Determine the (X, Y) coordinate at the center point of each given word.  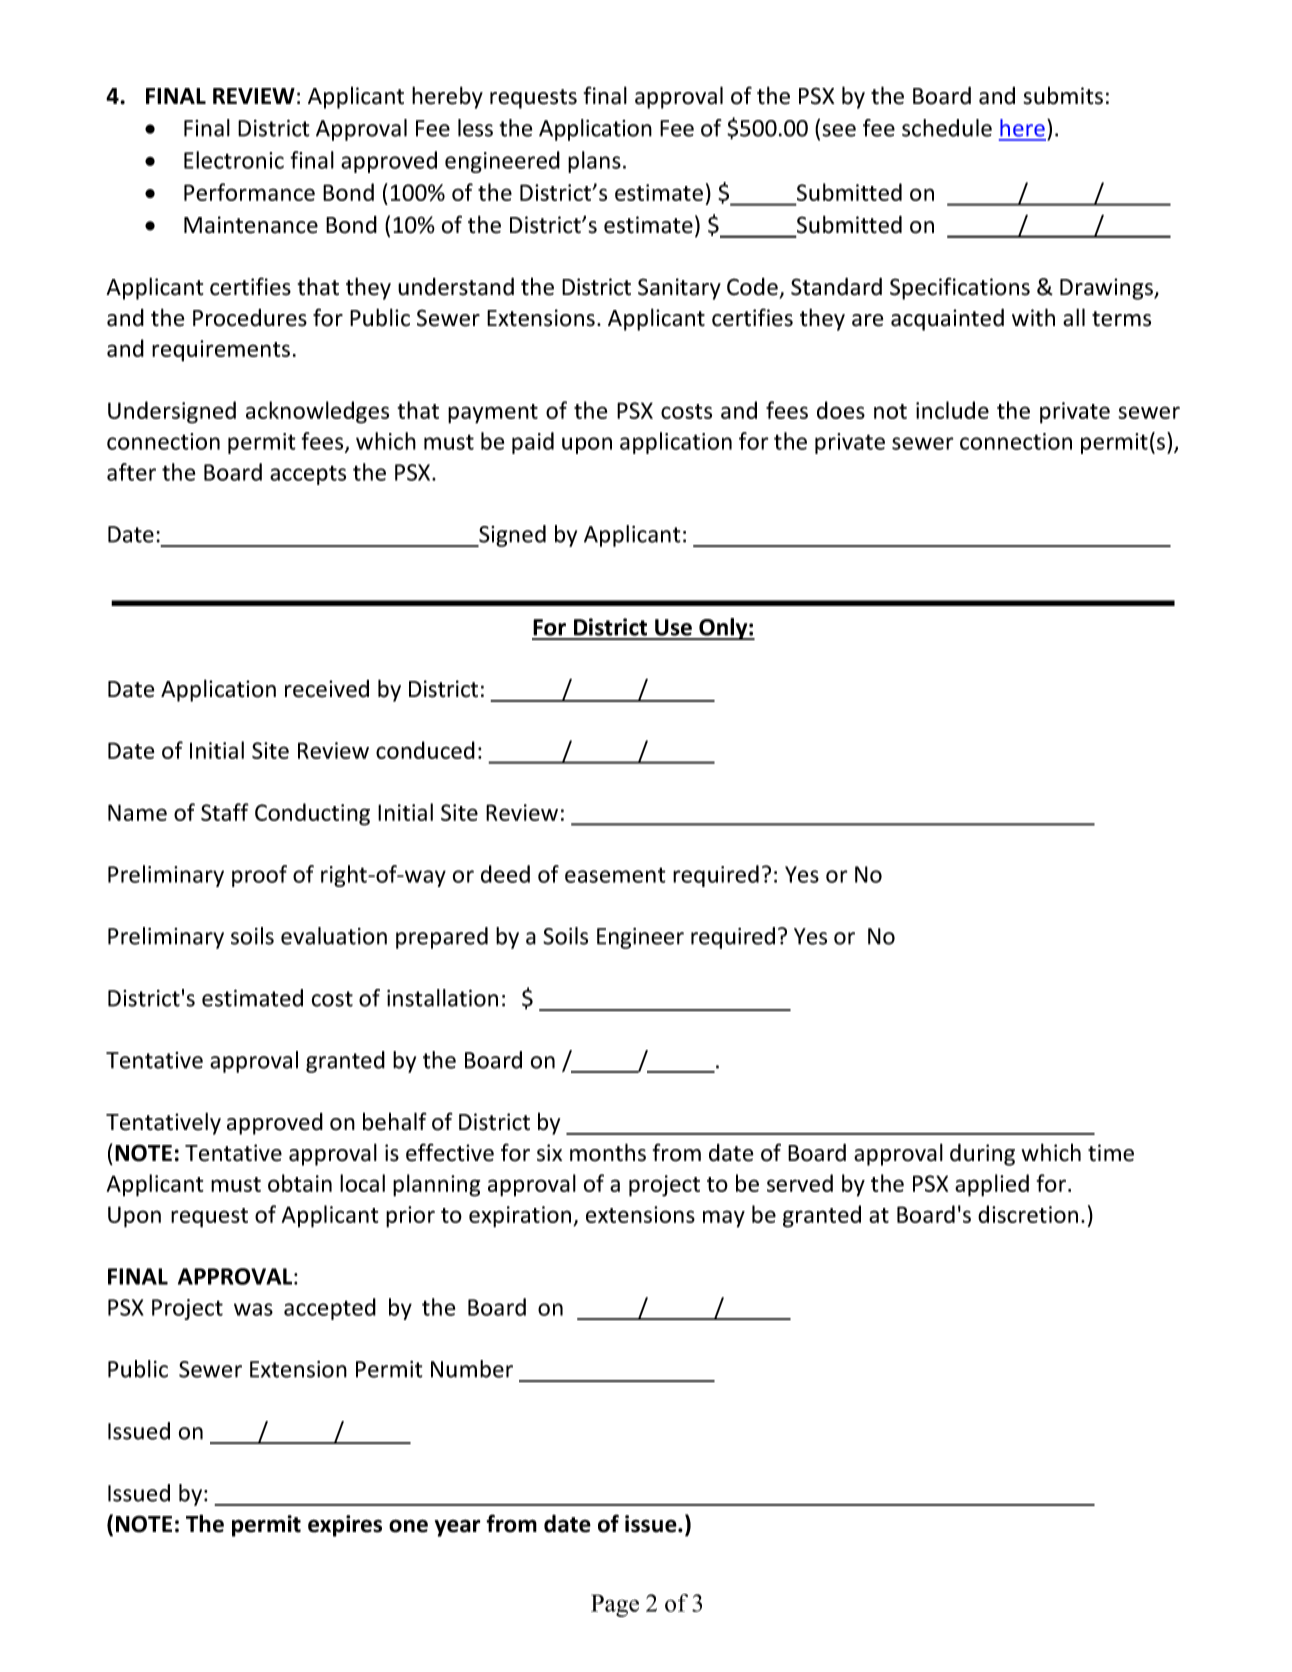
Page (615, 1605)
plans (594, 162)
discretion (1028, 1214)
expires (345, 1526)
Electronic (234, 160)
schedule (947, 128)
